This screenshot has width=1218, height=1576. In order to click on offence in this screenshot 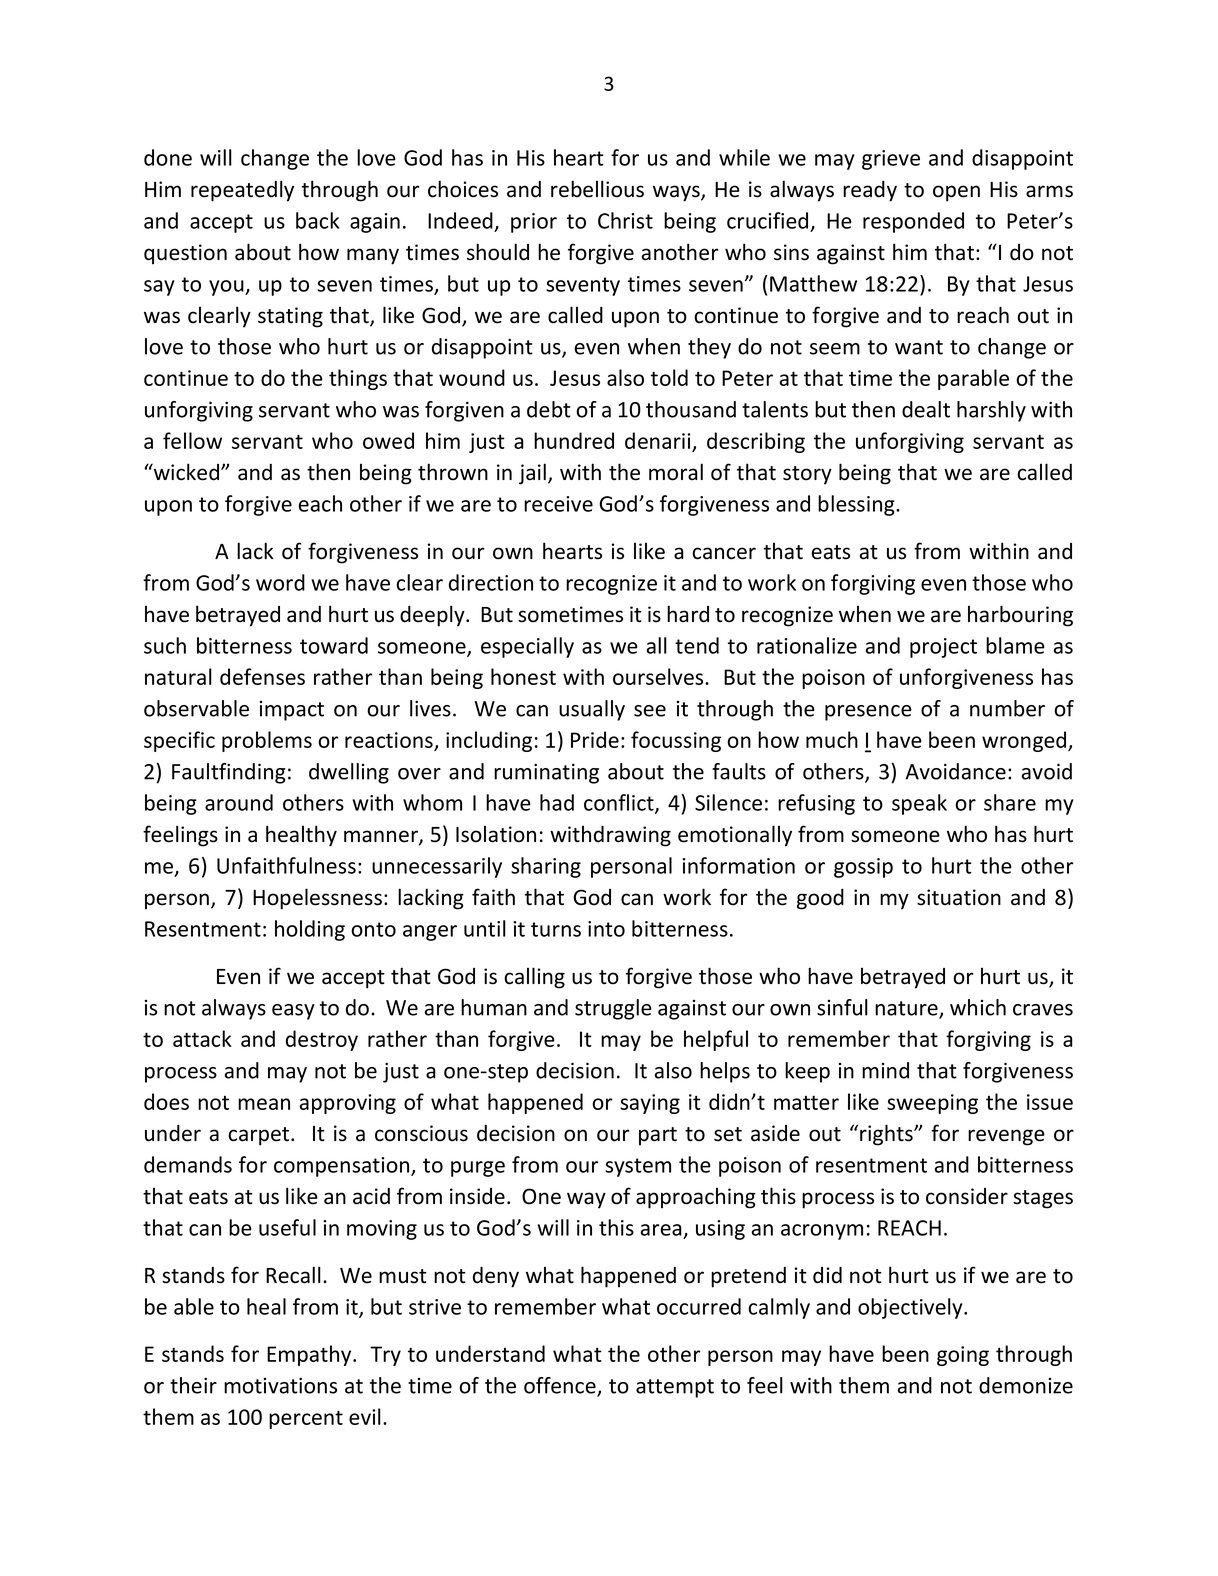, I will do `click(561, 1386)`.
